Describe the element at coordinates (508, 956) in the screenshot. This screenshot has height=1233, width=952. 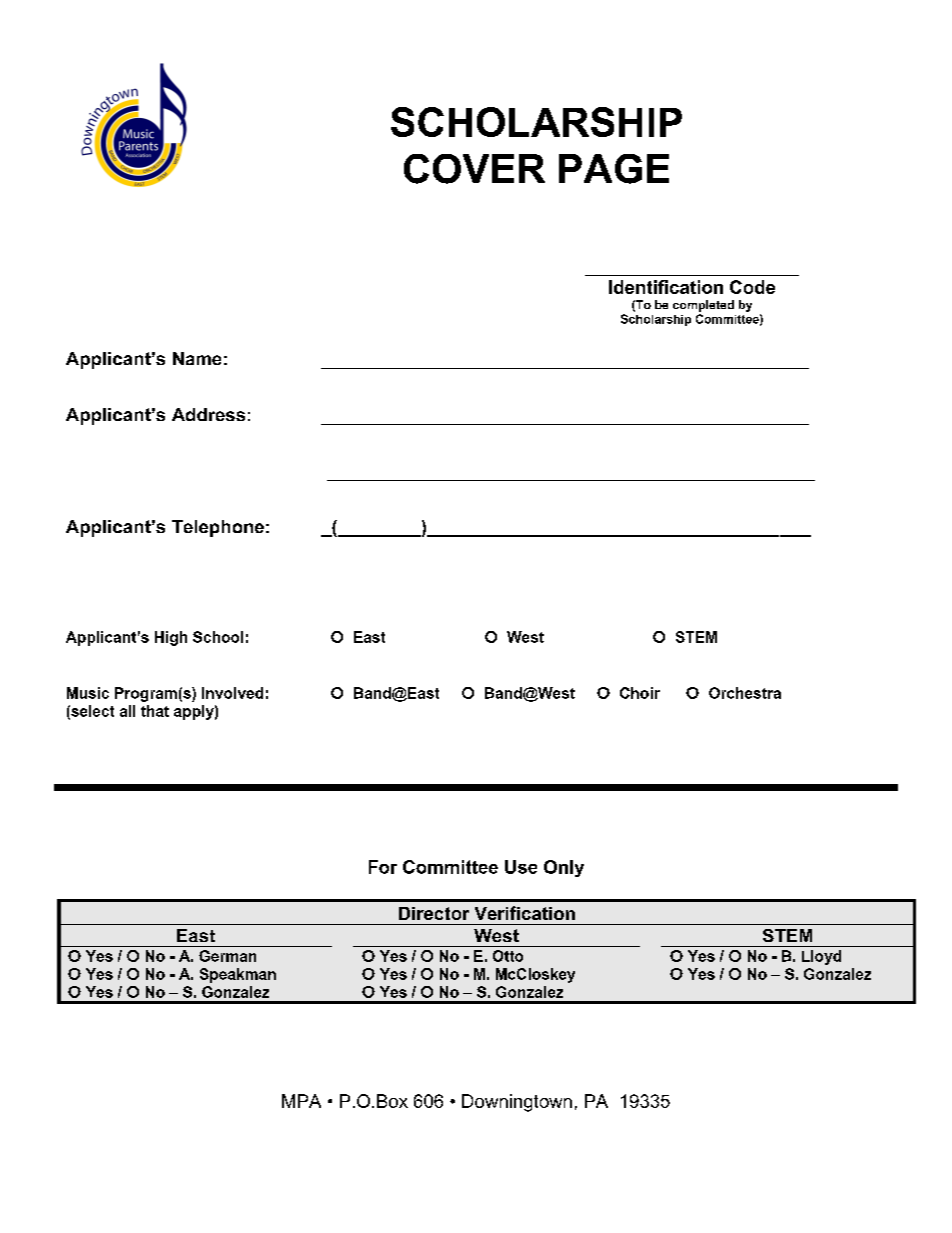
I see `Otto` at that location.
